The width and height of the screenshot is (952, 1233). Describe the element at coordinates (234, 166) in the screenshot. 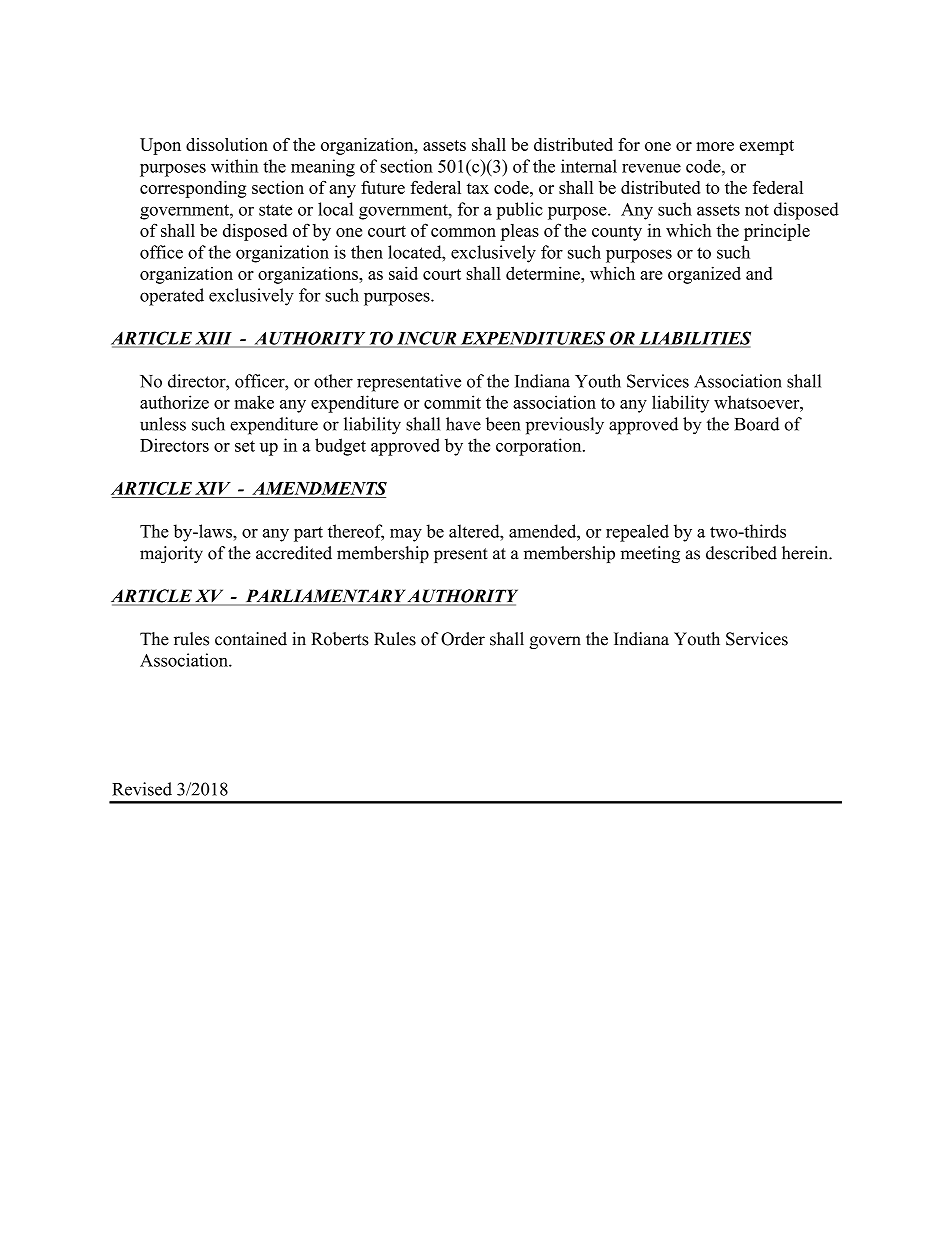

I see `within` at that location.
